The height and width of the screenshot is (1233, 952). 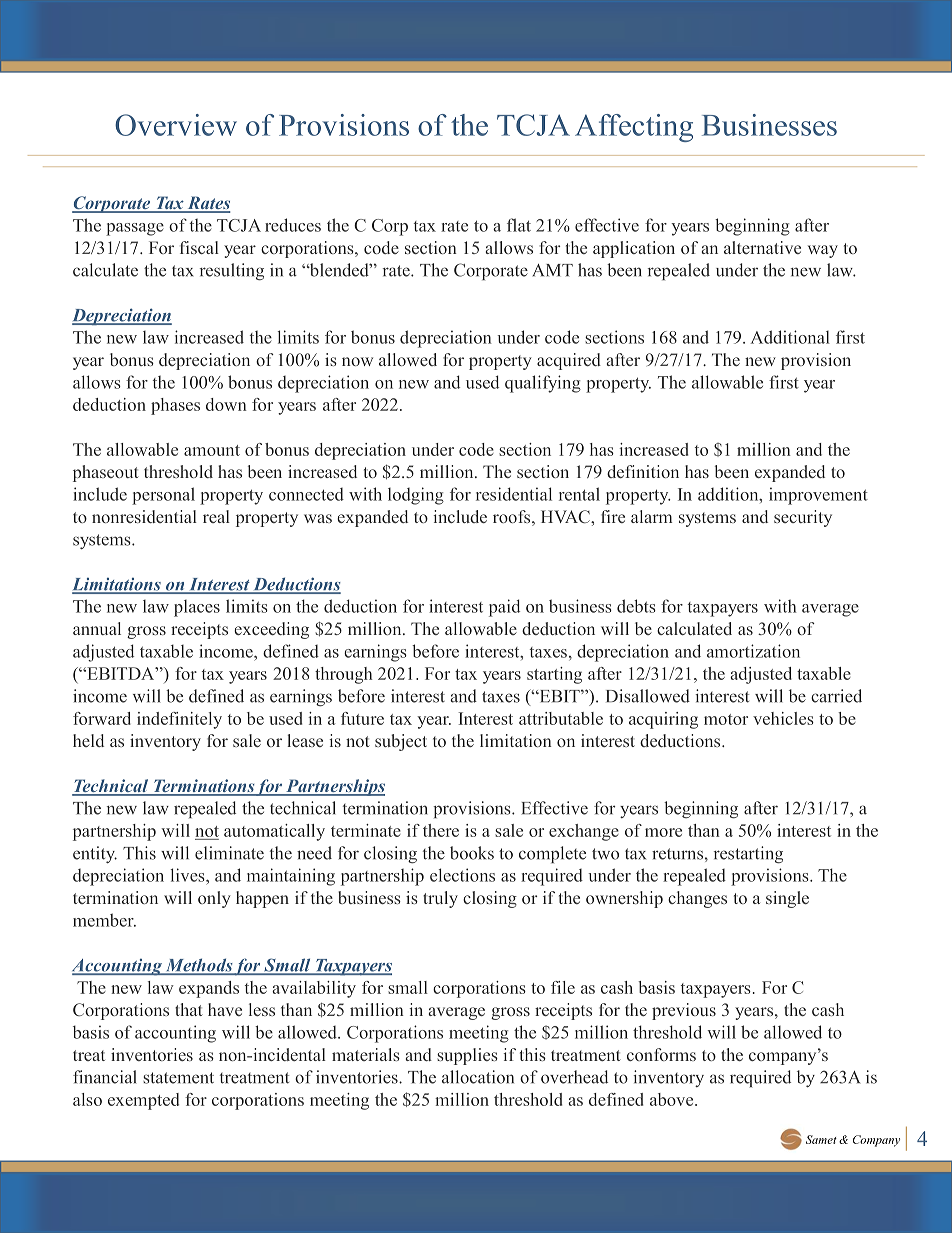 What do you see at coordinates (478, 1077) in the screenshot?
I see `allocation` at bounding box center [478, 1077].
